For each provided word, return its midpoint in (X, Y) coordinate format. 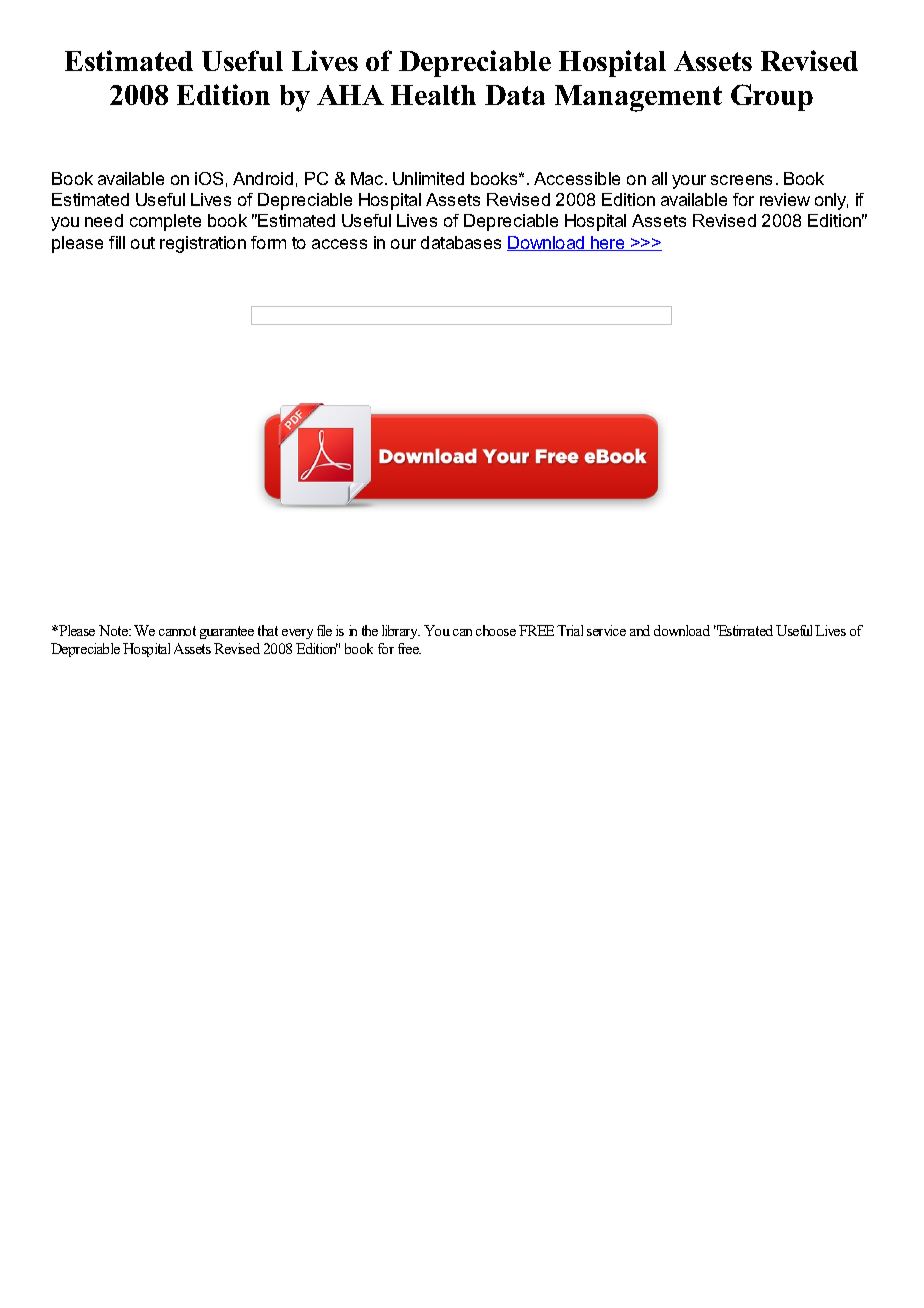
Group (772, 97)
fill (117, 242)
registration (203, 244)
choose (496, 630)
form (268, 242)
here (608, 243)
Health (433, 95)
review (785, 199)
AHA (350, 95)
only (831, 201)
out (143, 243)
